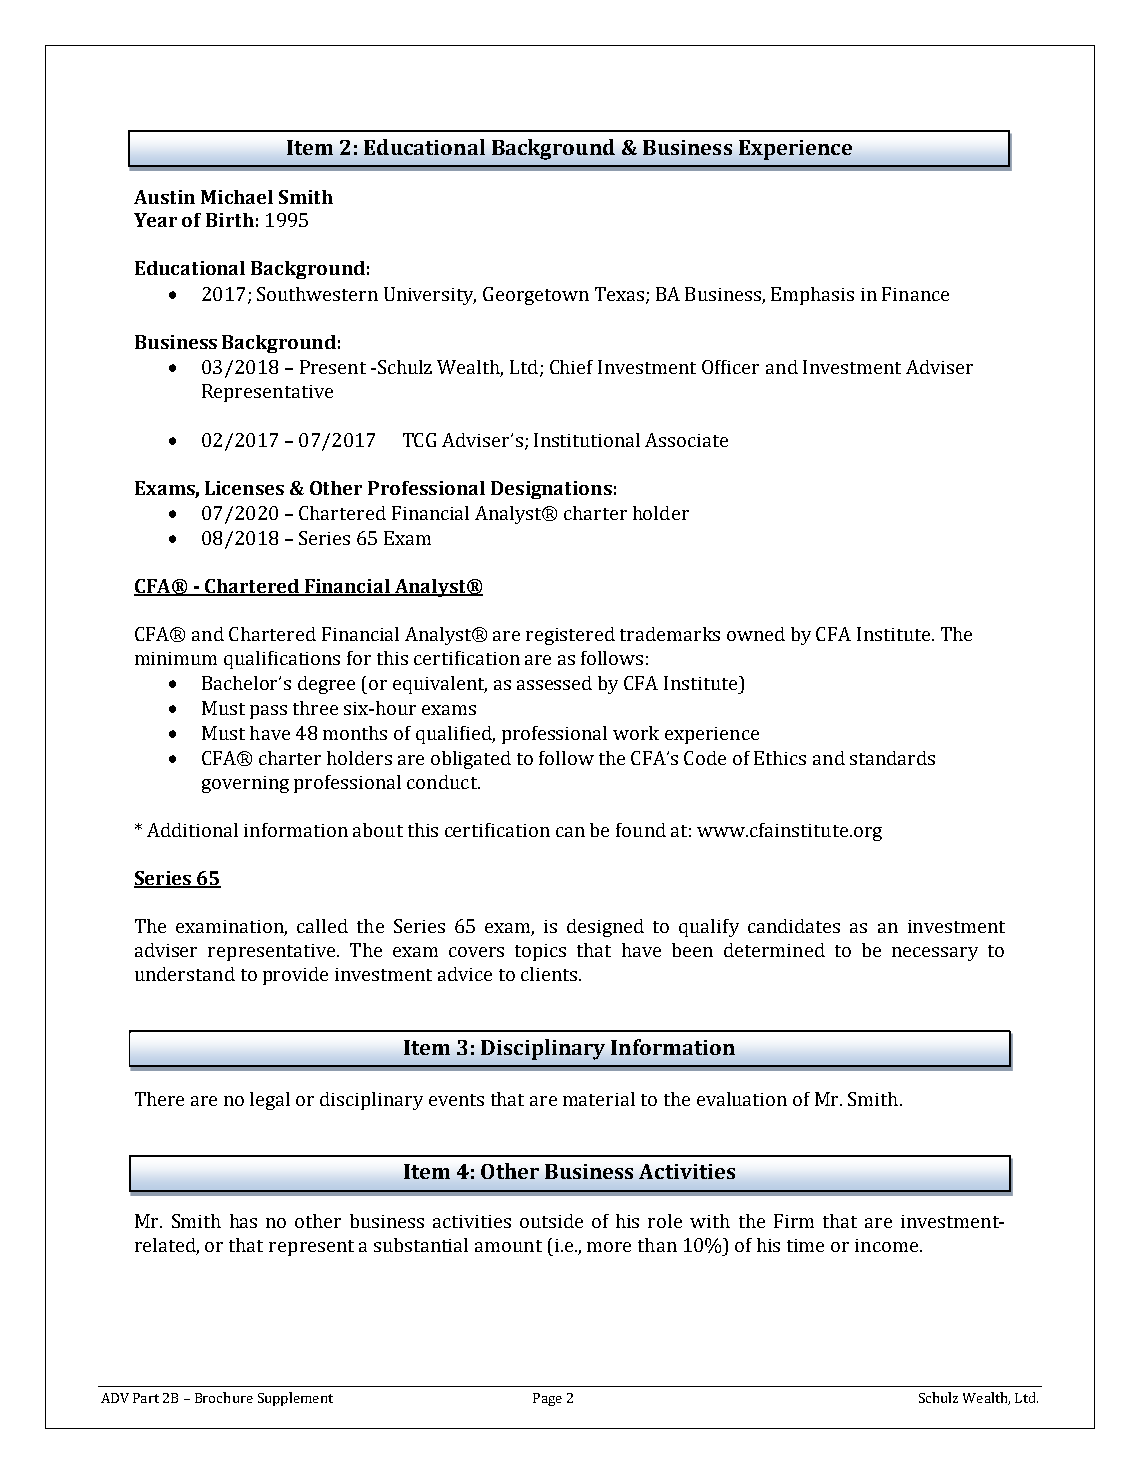  I want to click on standards, so click(892, 758).
